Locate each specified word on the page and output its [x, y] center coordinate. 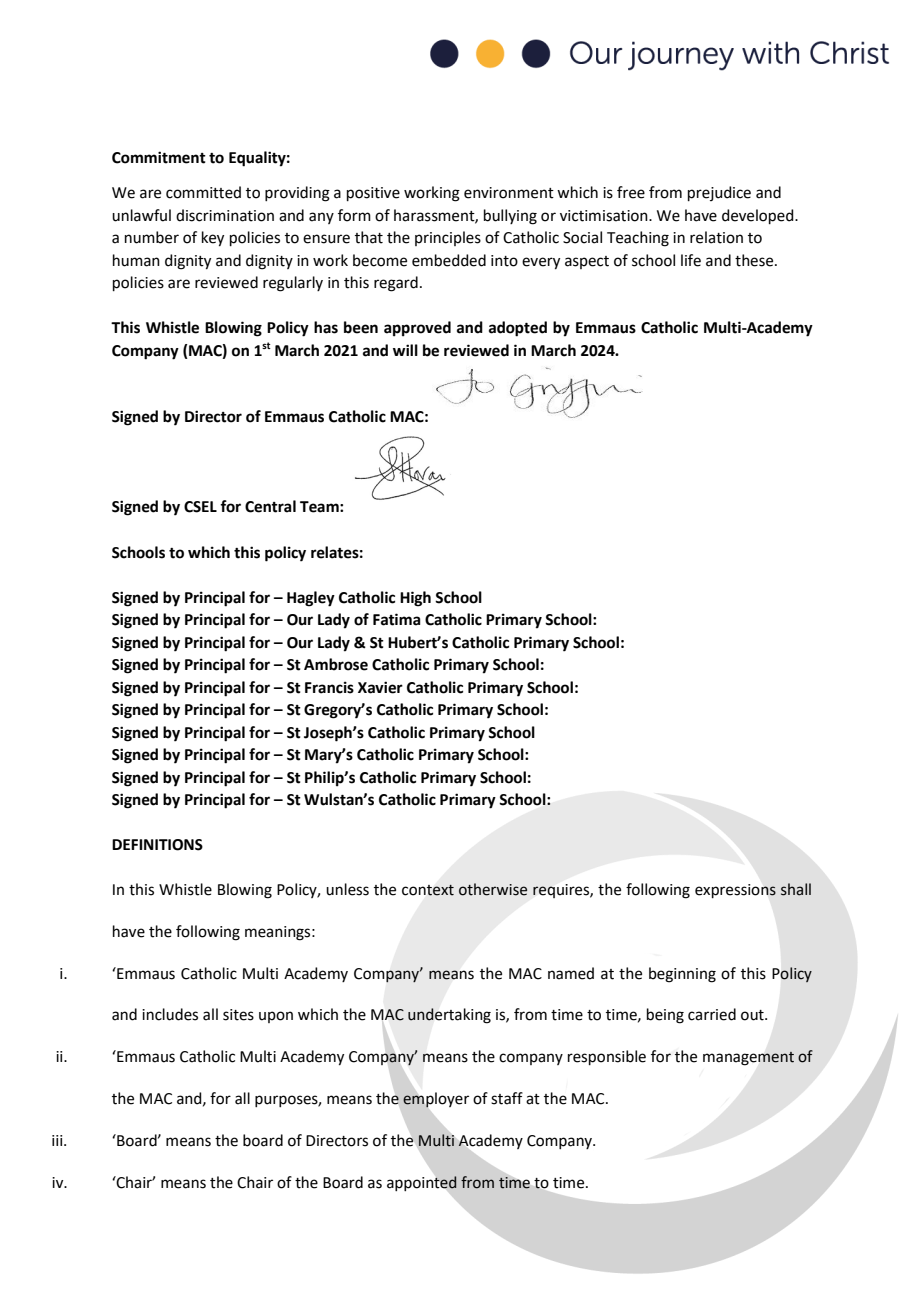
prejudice [719, 193]
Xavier [380, 687]
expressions [735, 891]
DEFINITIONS [157, 845]
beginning [682, 975]
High [415, 599]
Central [270, 506]
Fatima [397, 619]
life [691, 260]
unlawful [141, 215]
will [405, 350]
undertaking [449, 1016]
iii [58, 1140]
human [136, 260]
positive [373, 194]
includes [170, 1014]
